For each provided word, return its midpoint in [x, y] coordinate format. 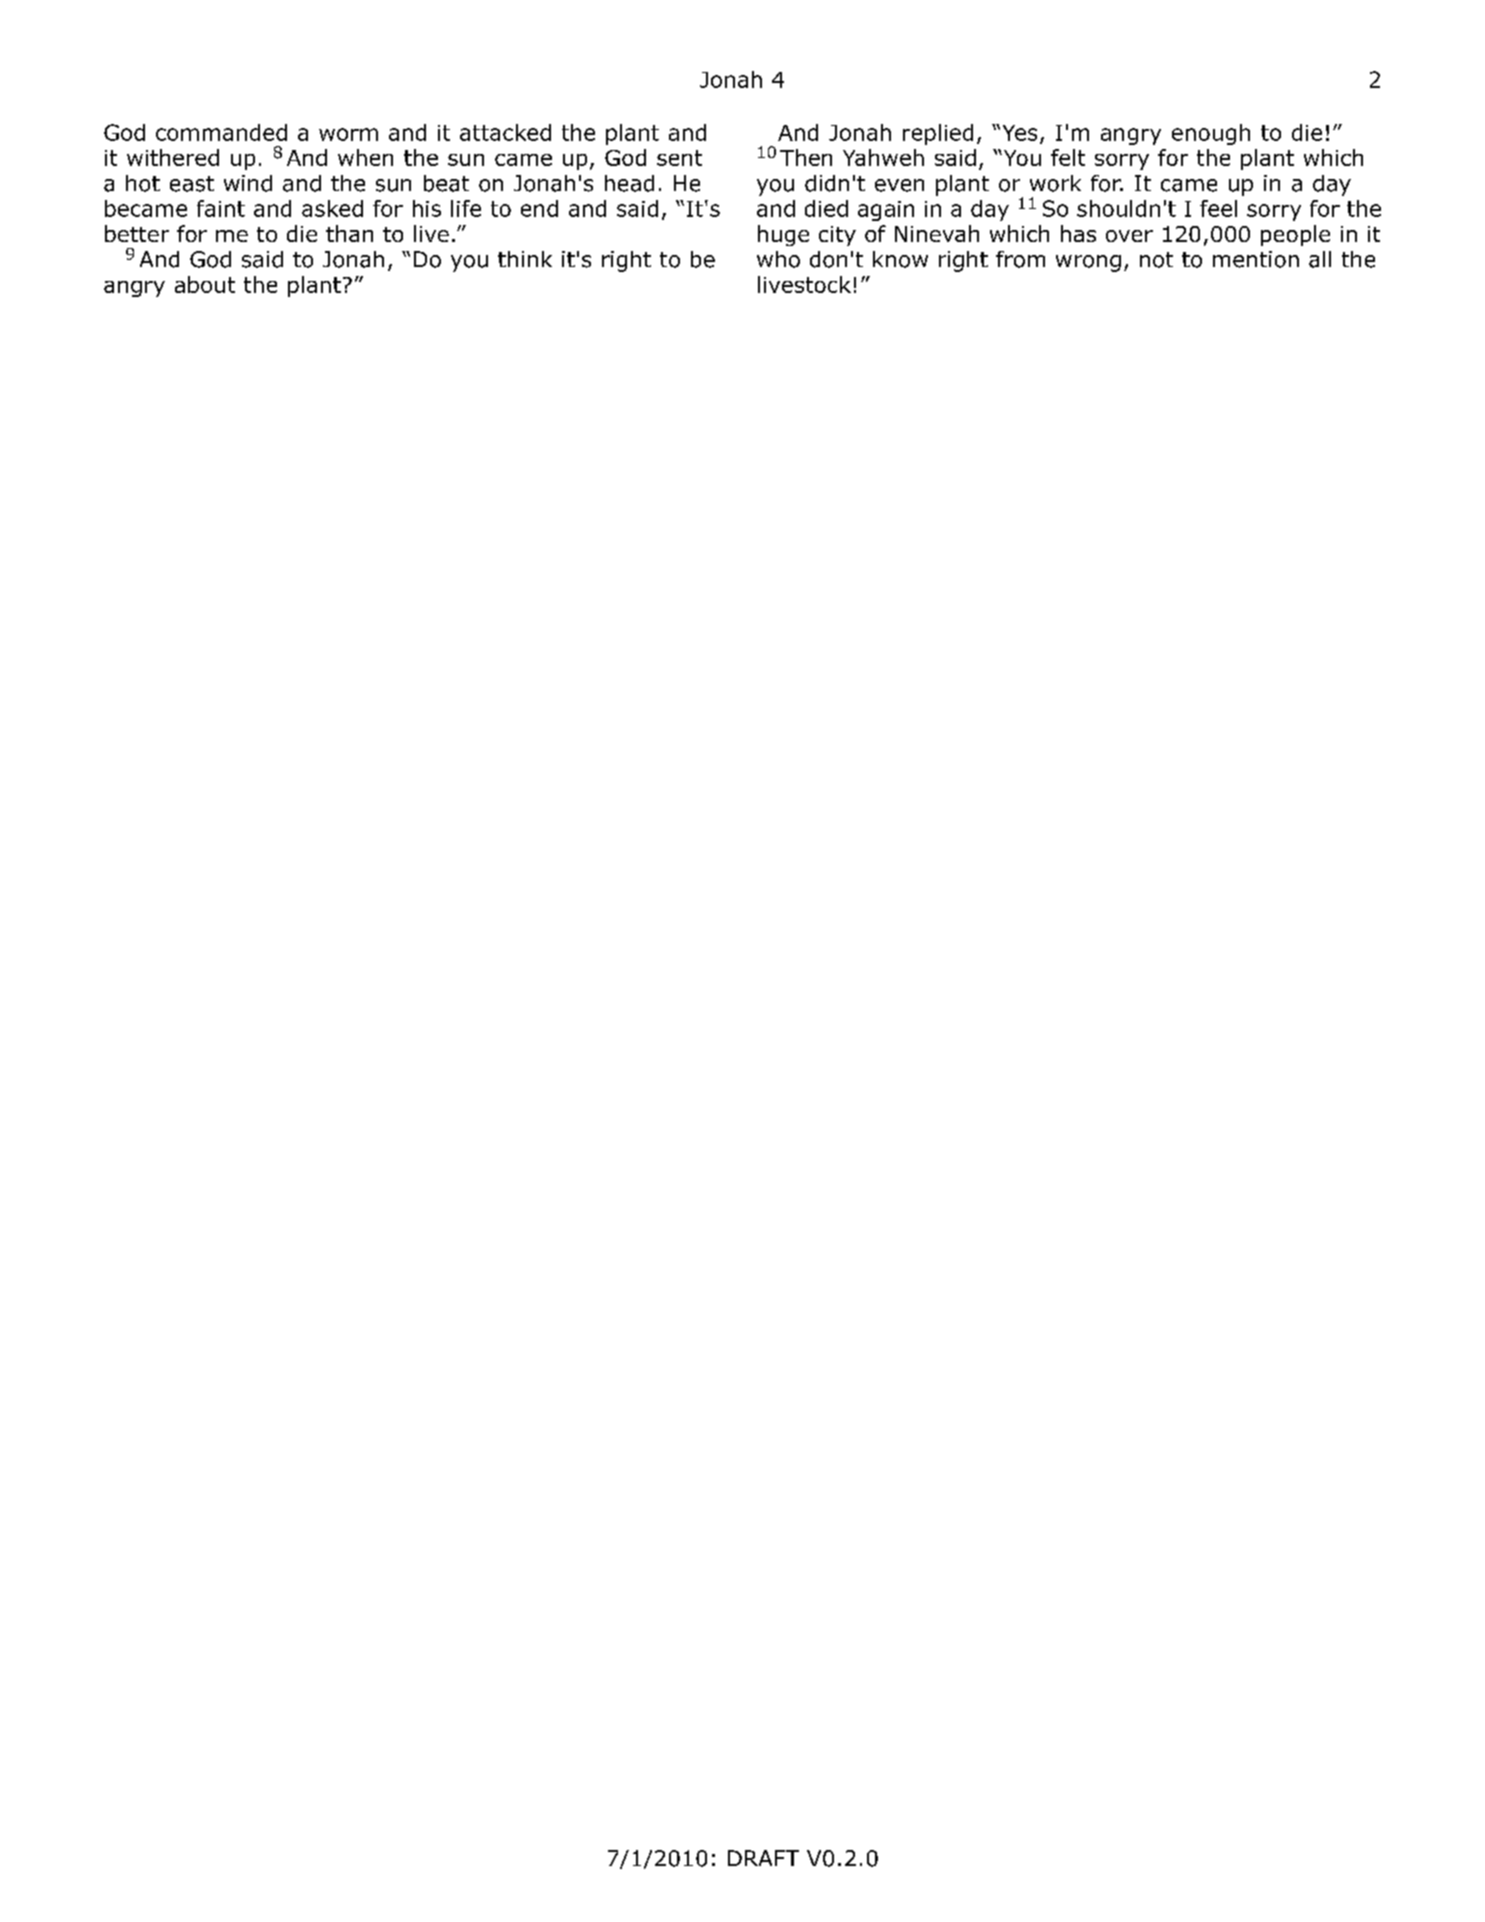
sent [679, 158]
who [778, 259]
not [1156, 260]
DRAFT [763, 1858]
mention [1256, 259]
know [900, 259]
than [349, 233]
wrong [1088, 263]
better [137, 233]
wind [248, 183]
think [525, 259]
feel [1218, 208]
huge [783, 235]
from [1020, 259]
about [205, 284]
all [1320, 259]
